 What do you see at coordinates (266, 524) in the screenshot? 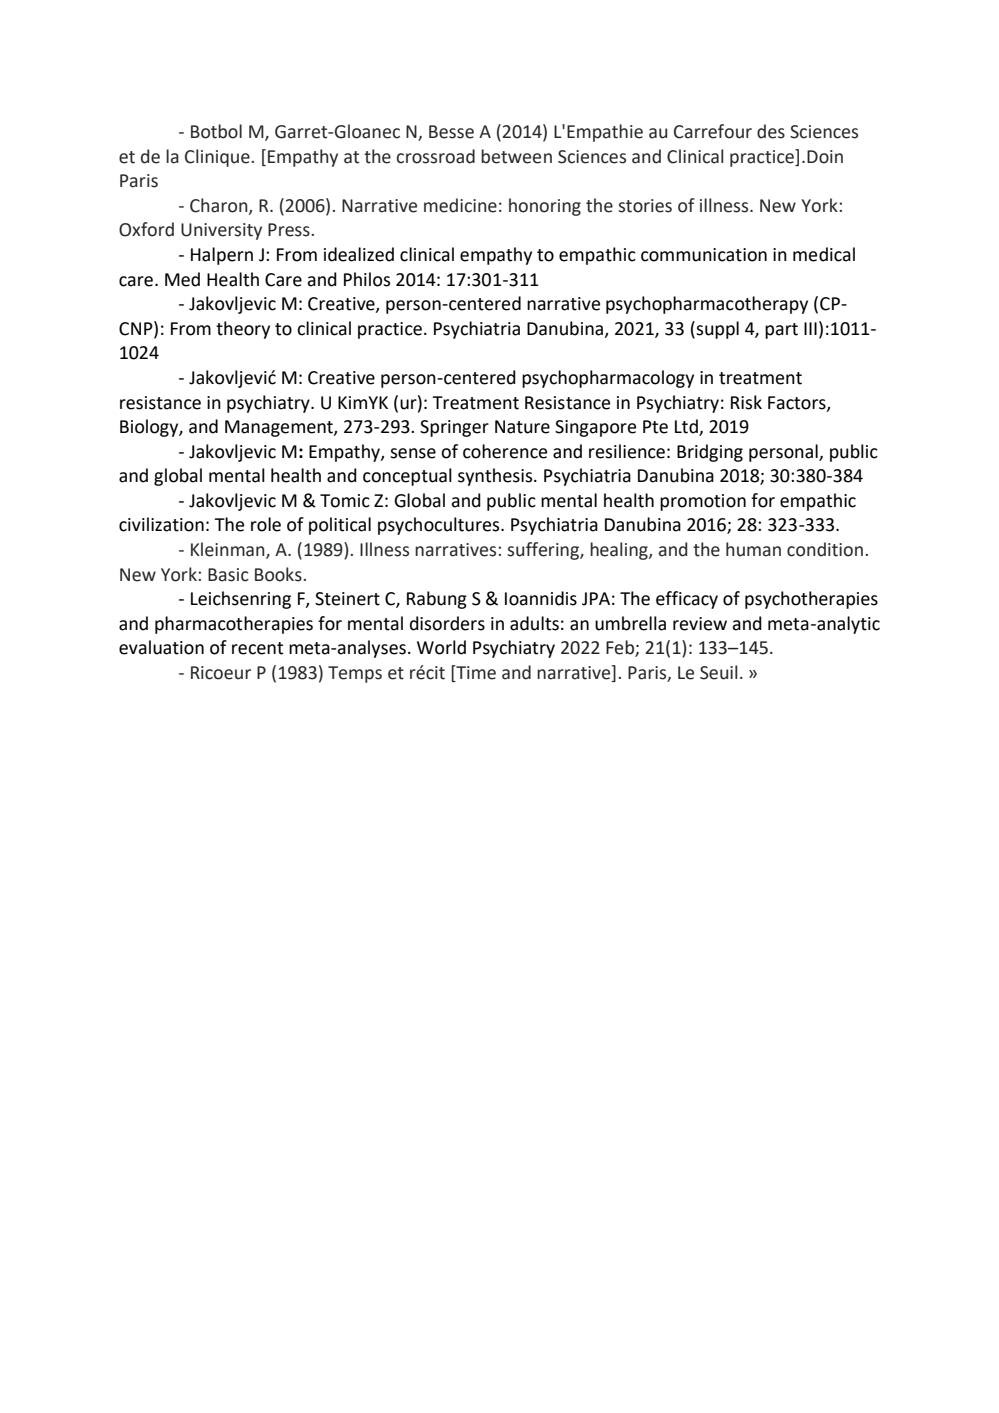
I see `role` at bounding box center [266, 524].
